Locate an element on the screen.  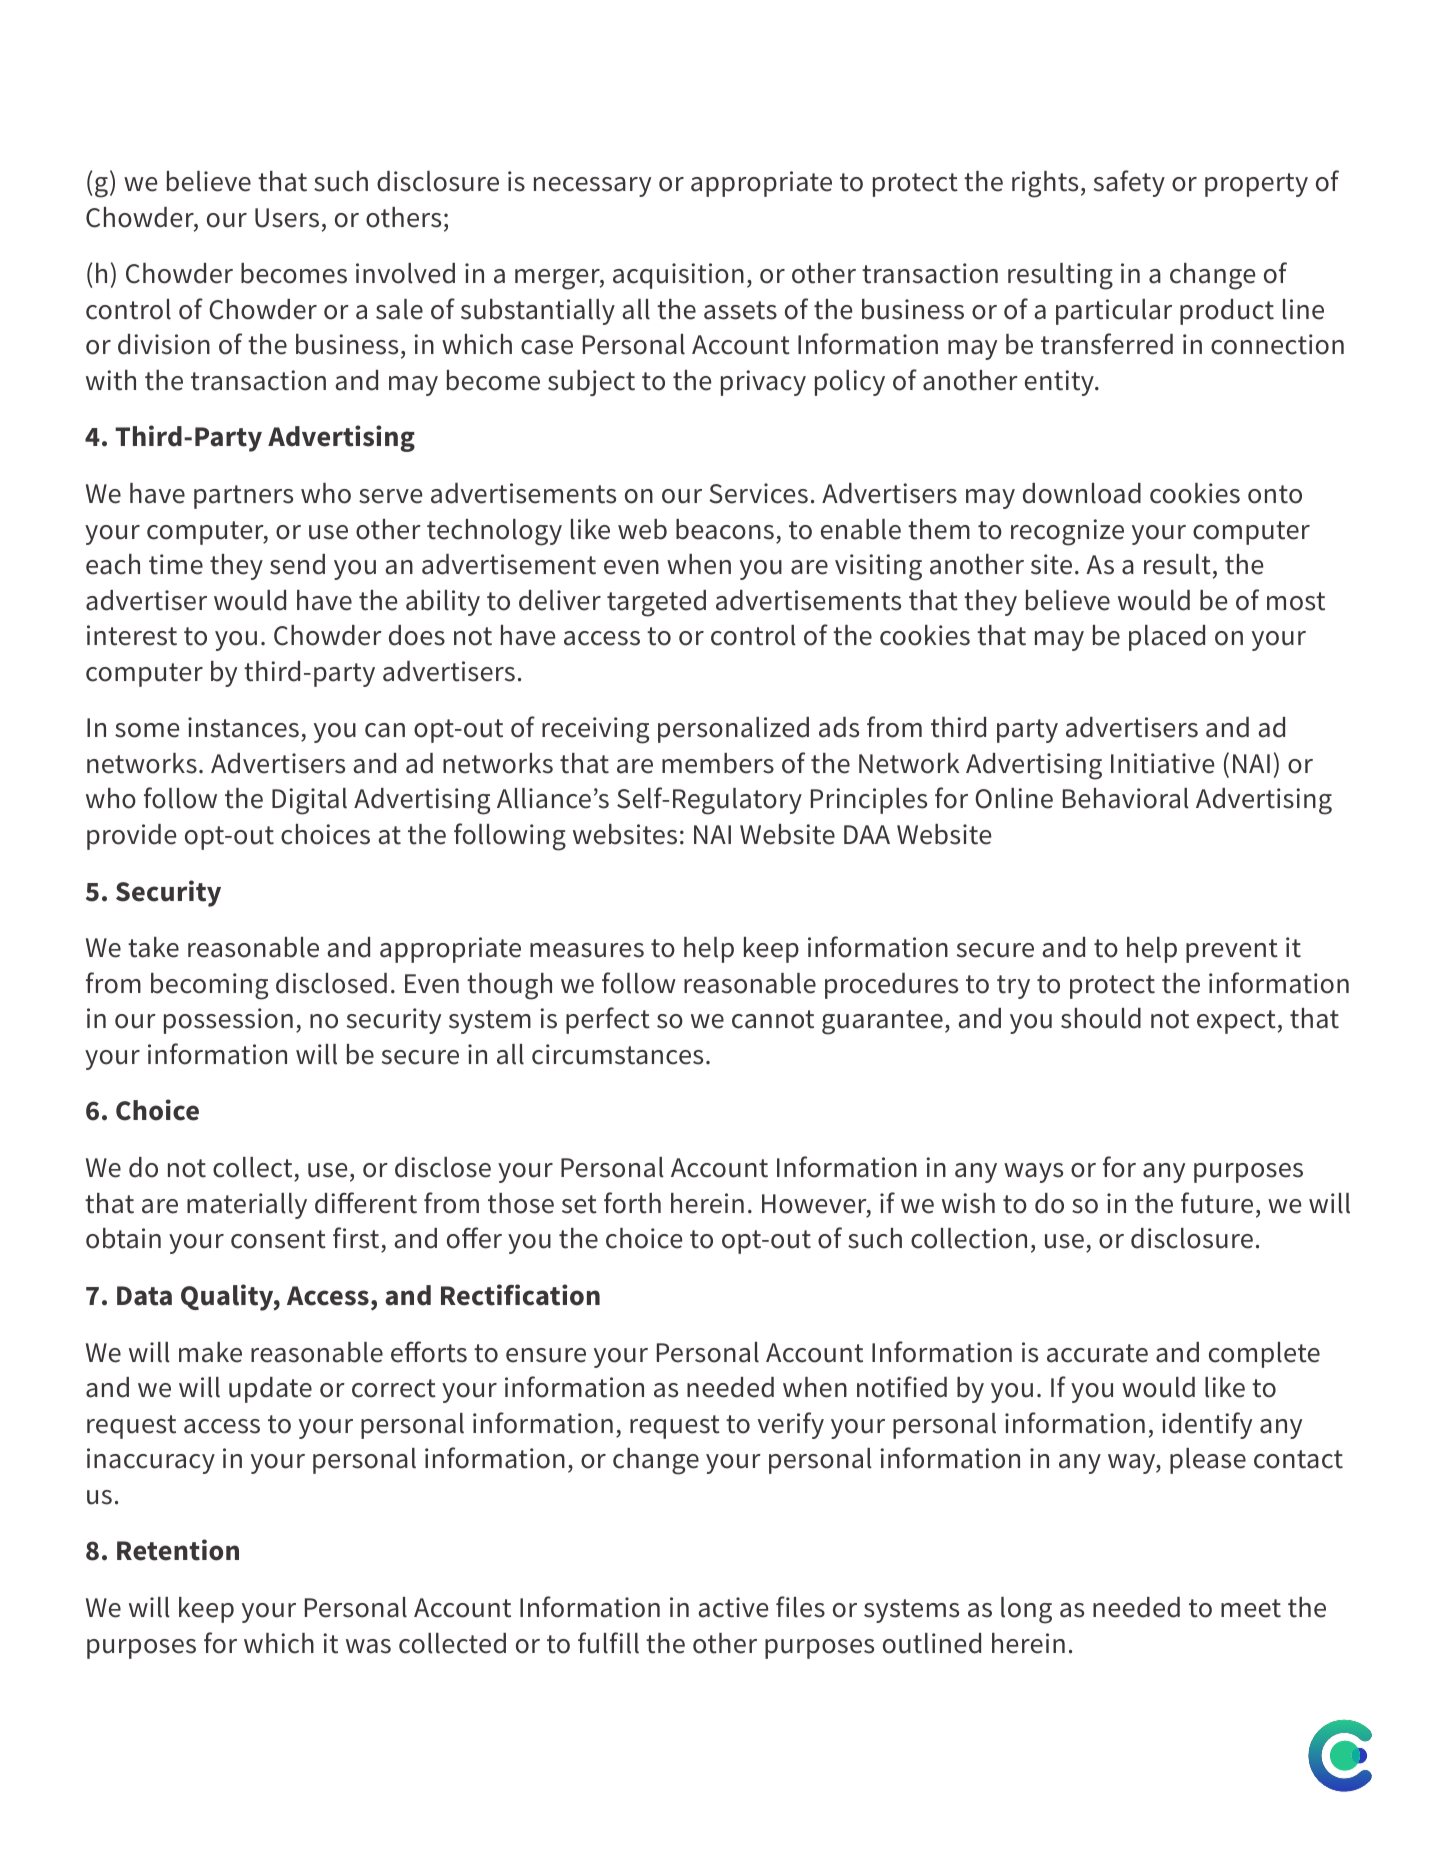
recognize is located at coordinates (1067, 532).
